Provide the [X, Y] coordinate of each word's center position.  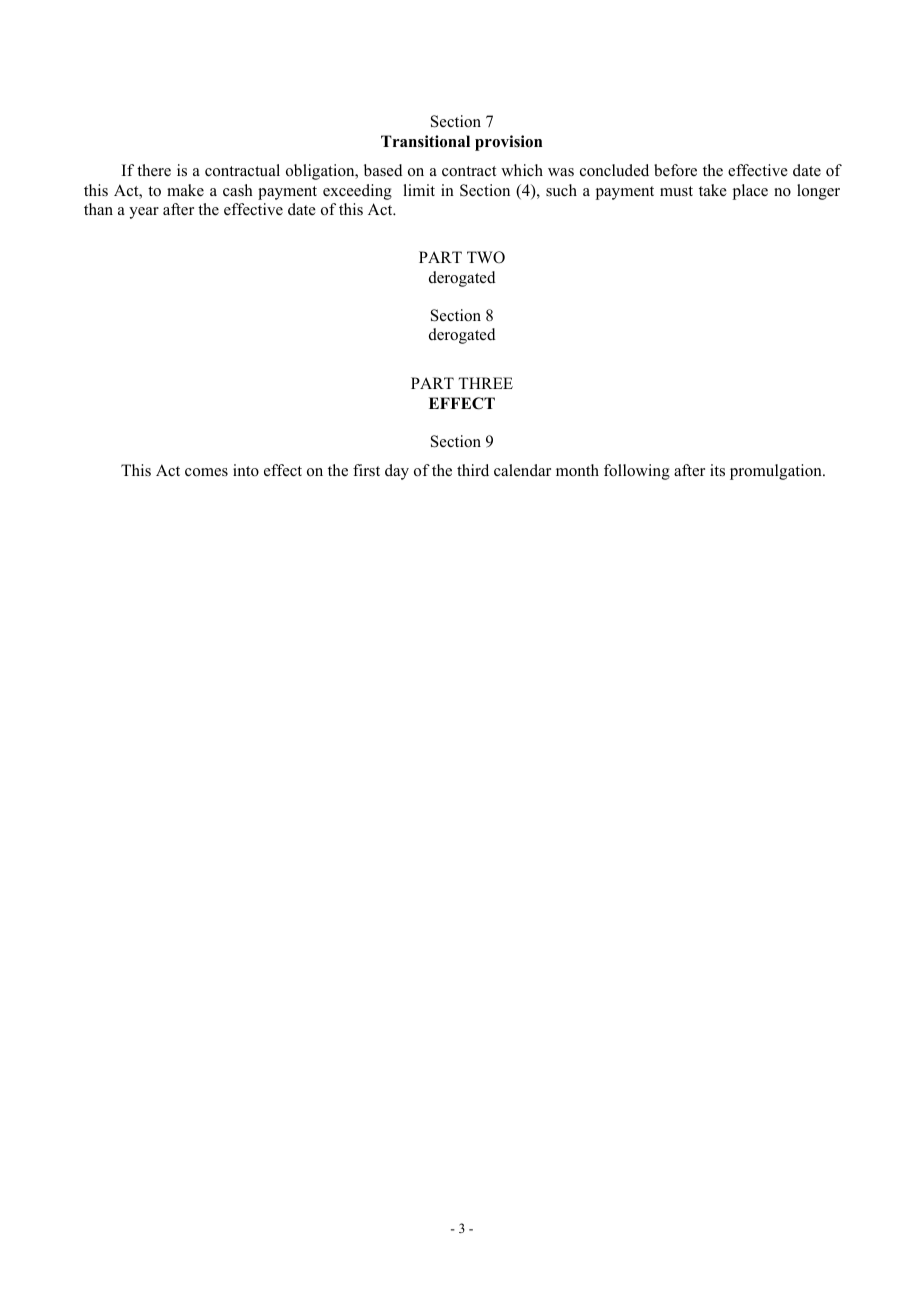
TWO [486, 257]
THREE [485, 383]
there [154, 170]
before [675, 170]
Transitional [425, 141]
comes [206, 472]
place [750, 192]
